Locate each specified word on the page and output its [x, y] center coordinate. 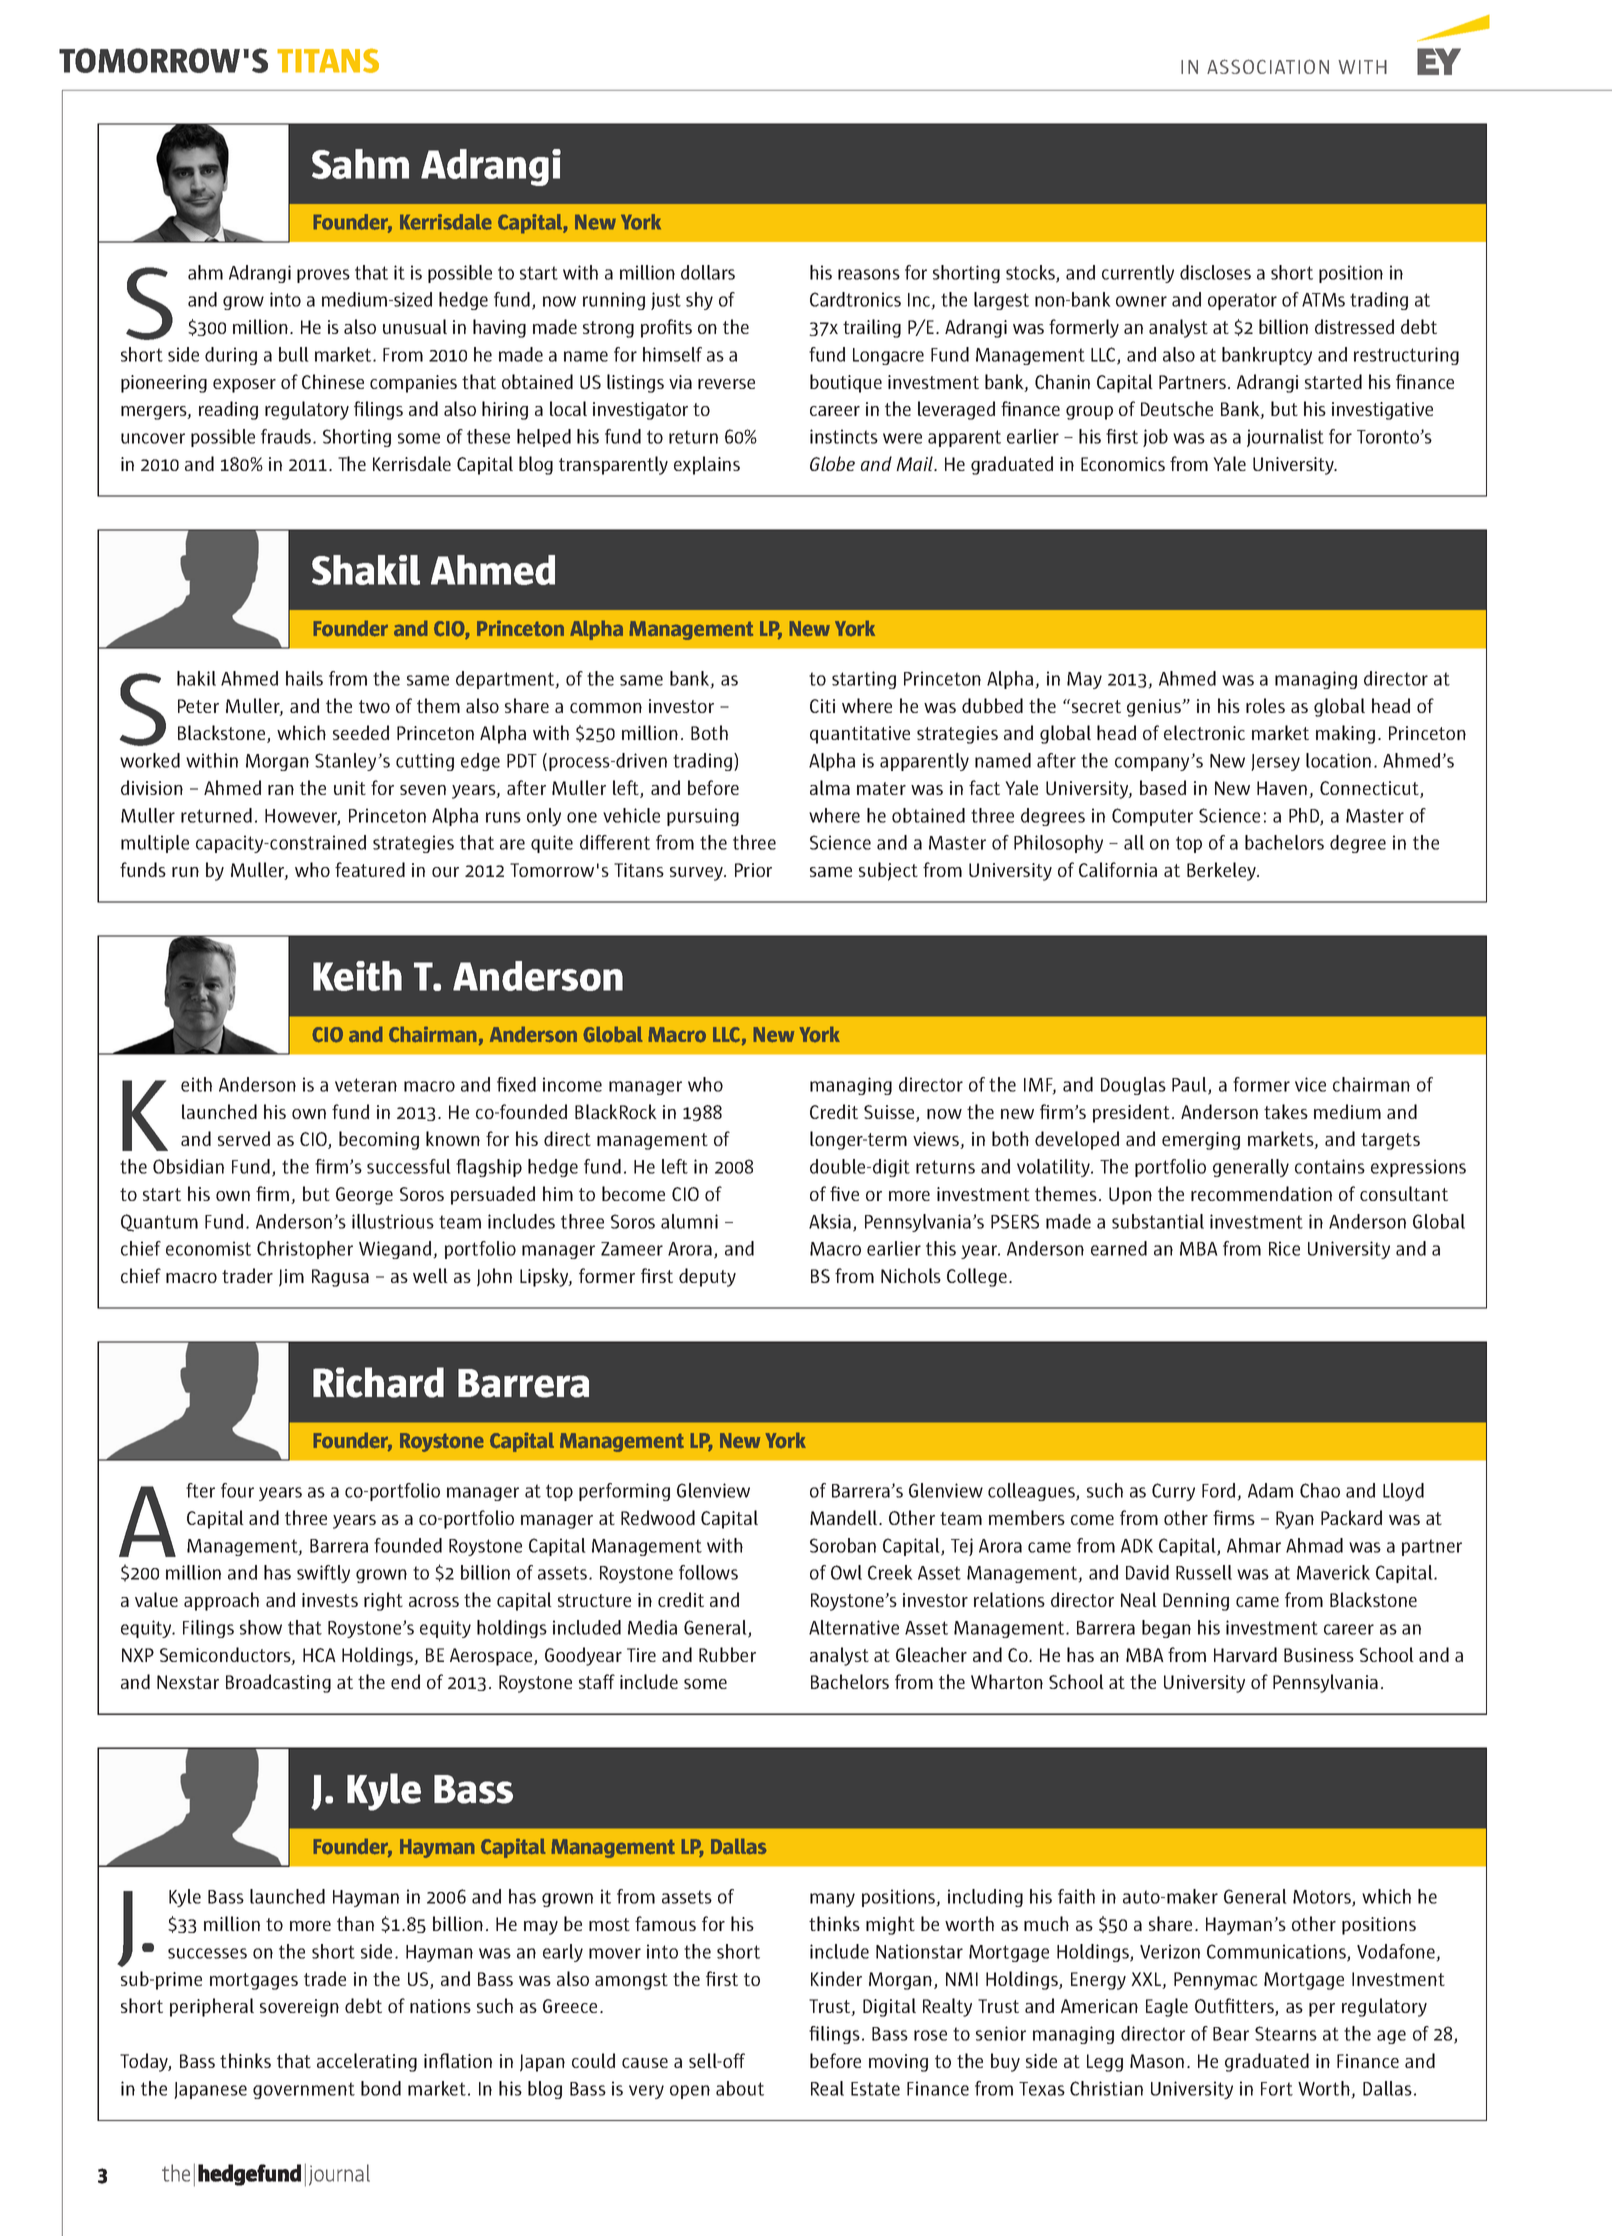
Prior [753, 870]
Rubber [727, 1654]
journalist [1285, 438]
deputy [707, 1277]
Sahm [360, 164]
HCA [319, 1655]
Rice [1284, 1248]
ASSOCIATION [1268, 66]
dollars [708, 272]
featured [370, 869]
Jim [291, 1278]
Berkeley [1223, 871]
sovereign [299, 2008]
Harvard [1245, 1654]
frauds [287, 436]
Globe [832, 463]
